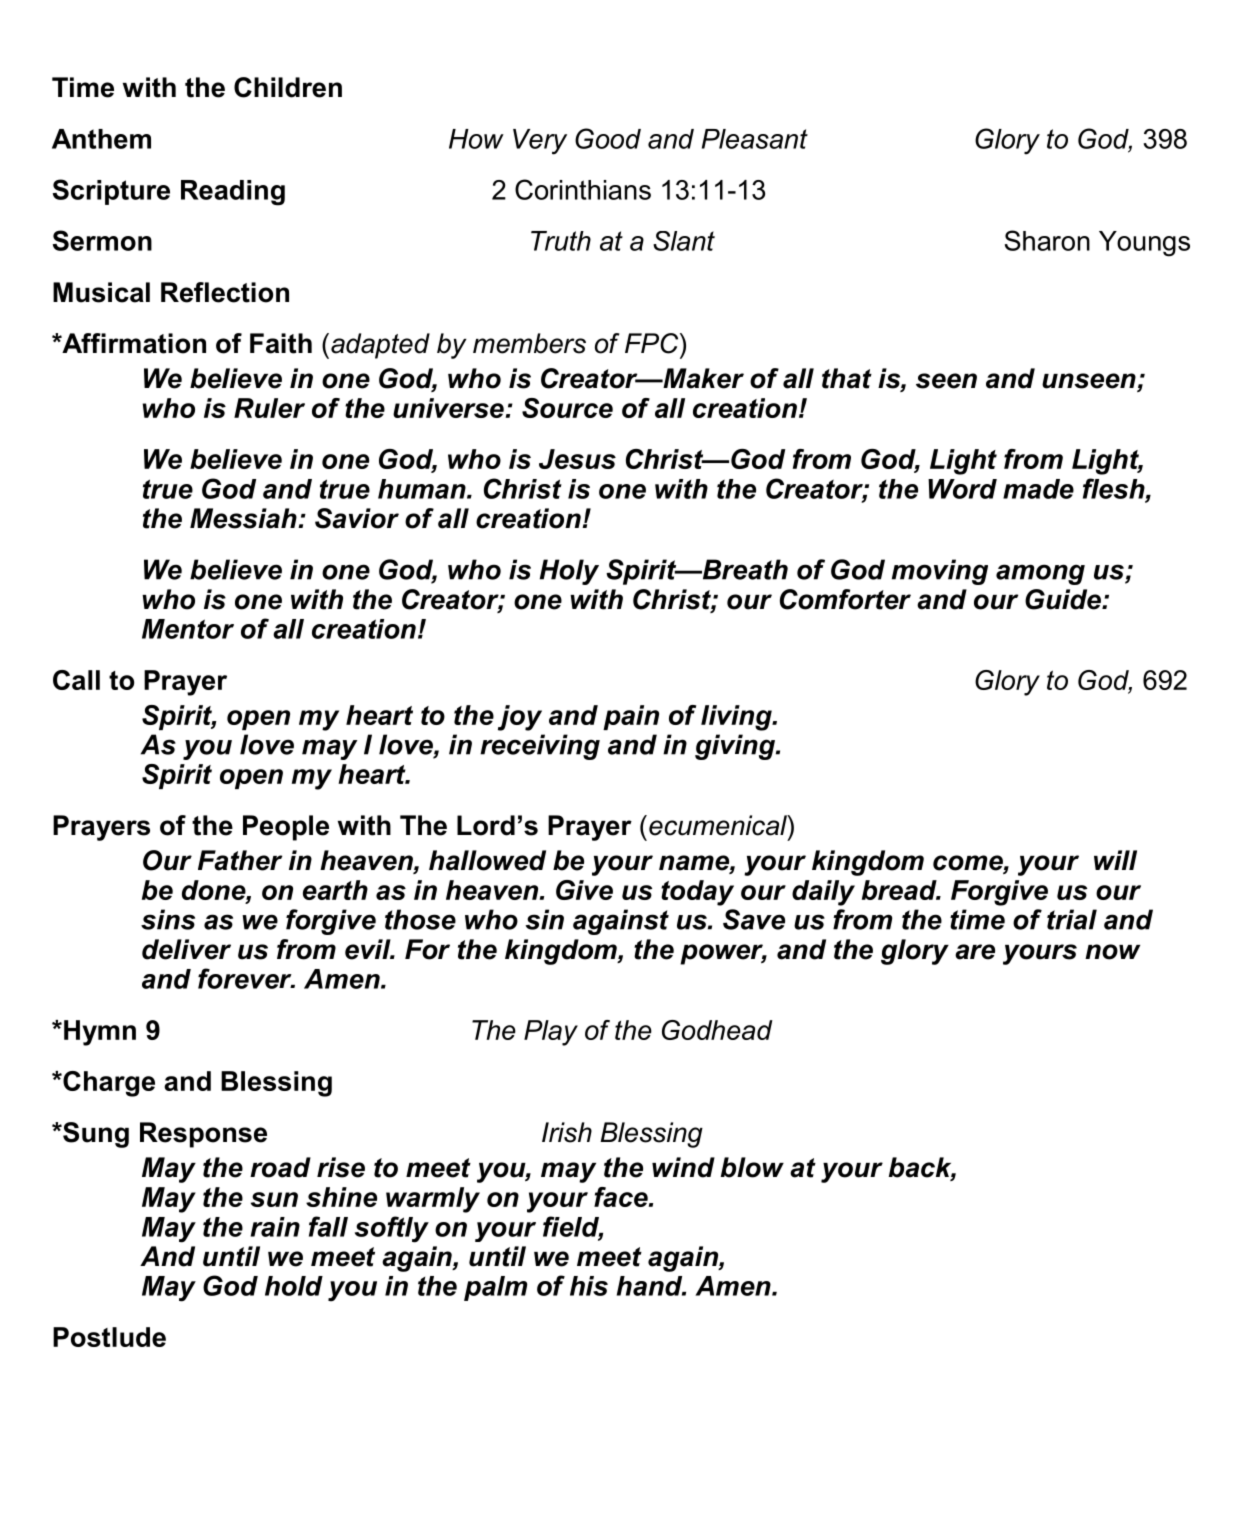  I want to click on Source, so click(567, 408).
